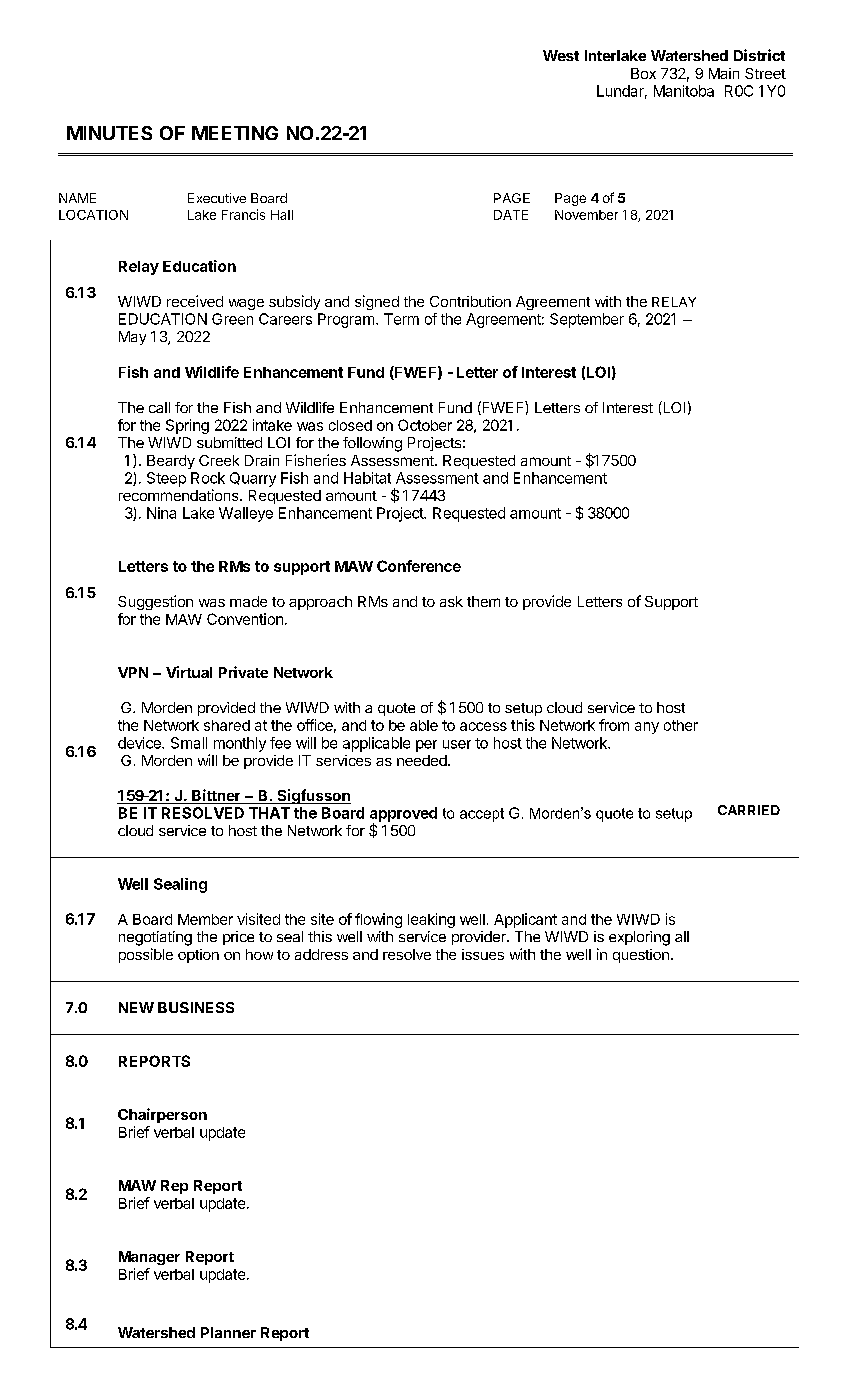  I want to click on leaking, so click(431, 920).
